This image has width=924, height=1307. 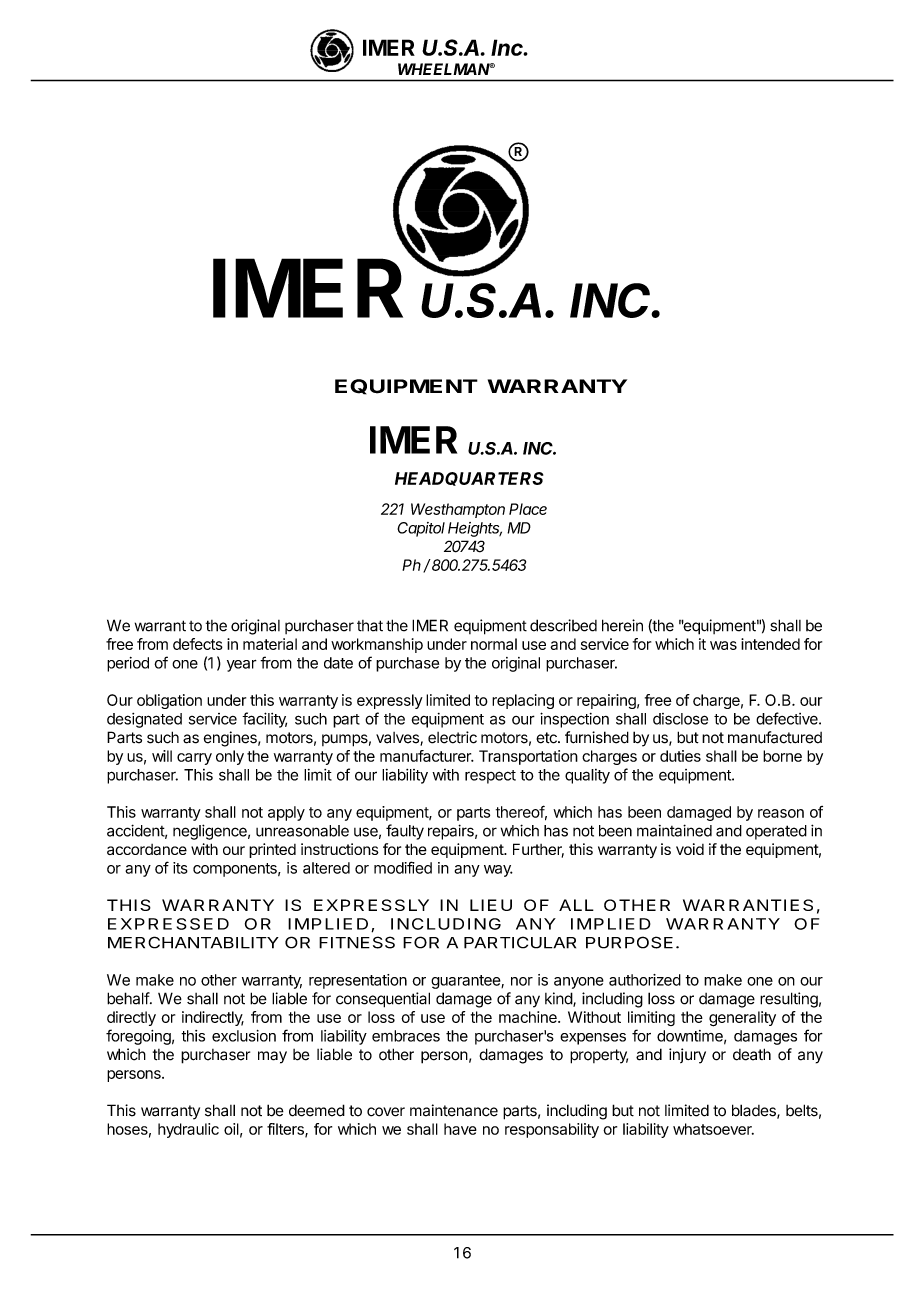 I want to click on MERCHANTABILITY, so click(x=193, y=942).
